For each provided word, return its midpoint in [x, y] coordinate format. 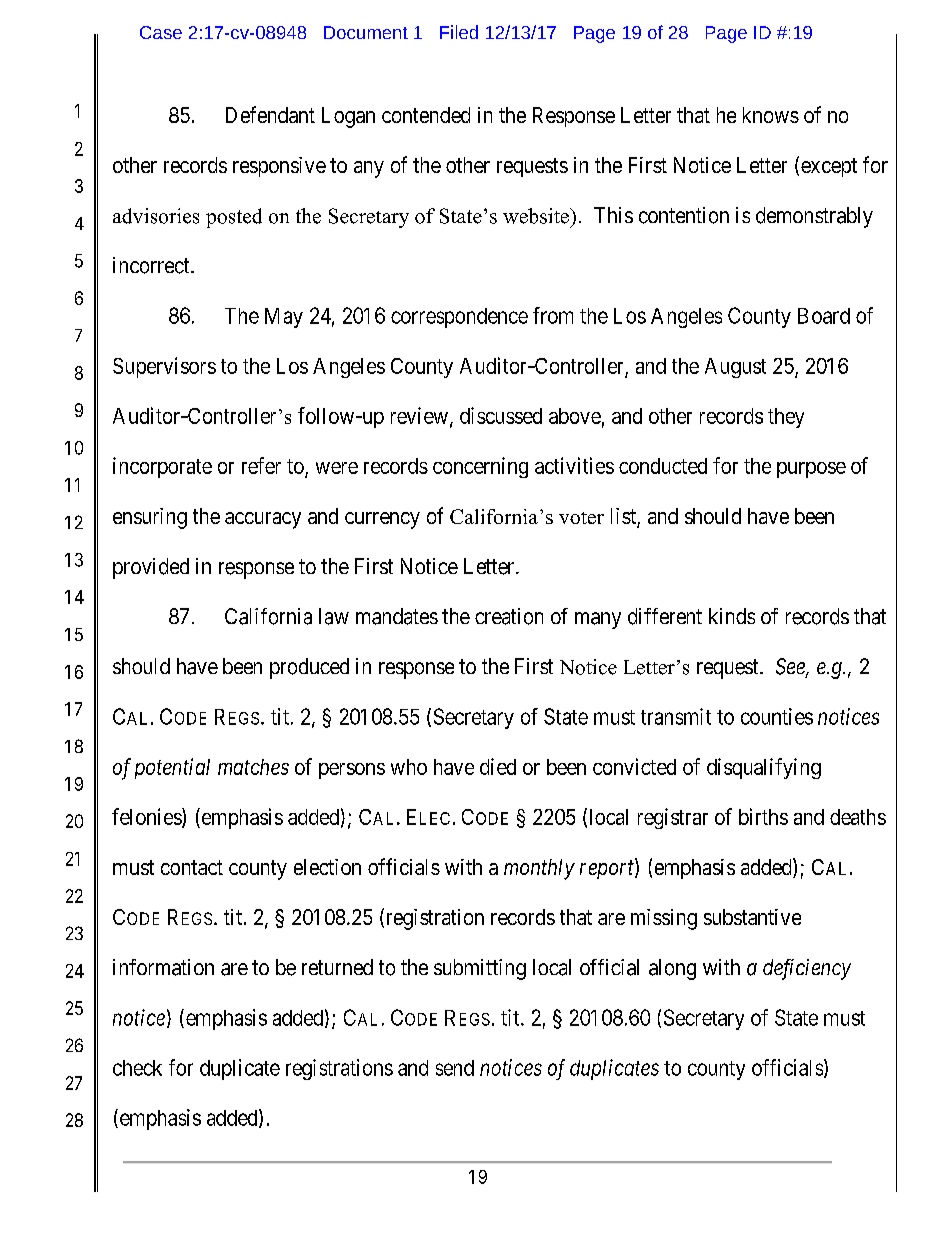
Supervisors [164, 367]
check [137, 1068]
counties [777, 716]
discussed [501, 415]
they [786, 418]
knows [771, 115]
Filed [459, 32]
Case [161, 32]
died [498, 766]
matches [253, 767]
